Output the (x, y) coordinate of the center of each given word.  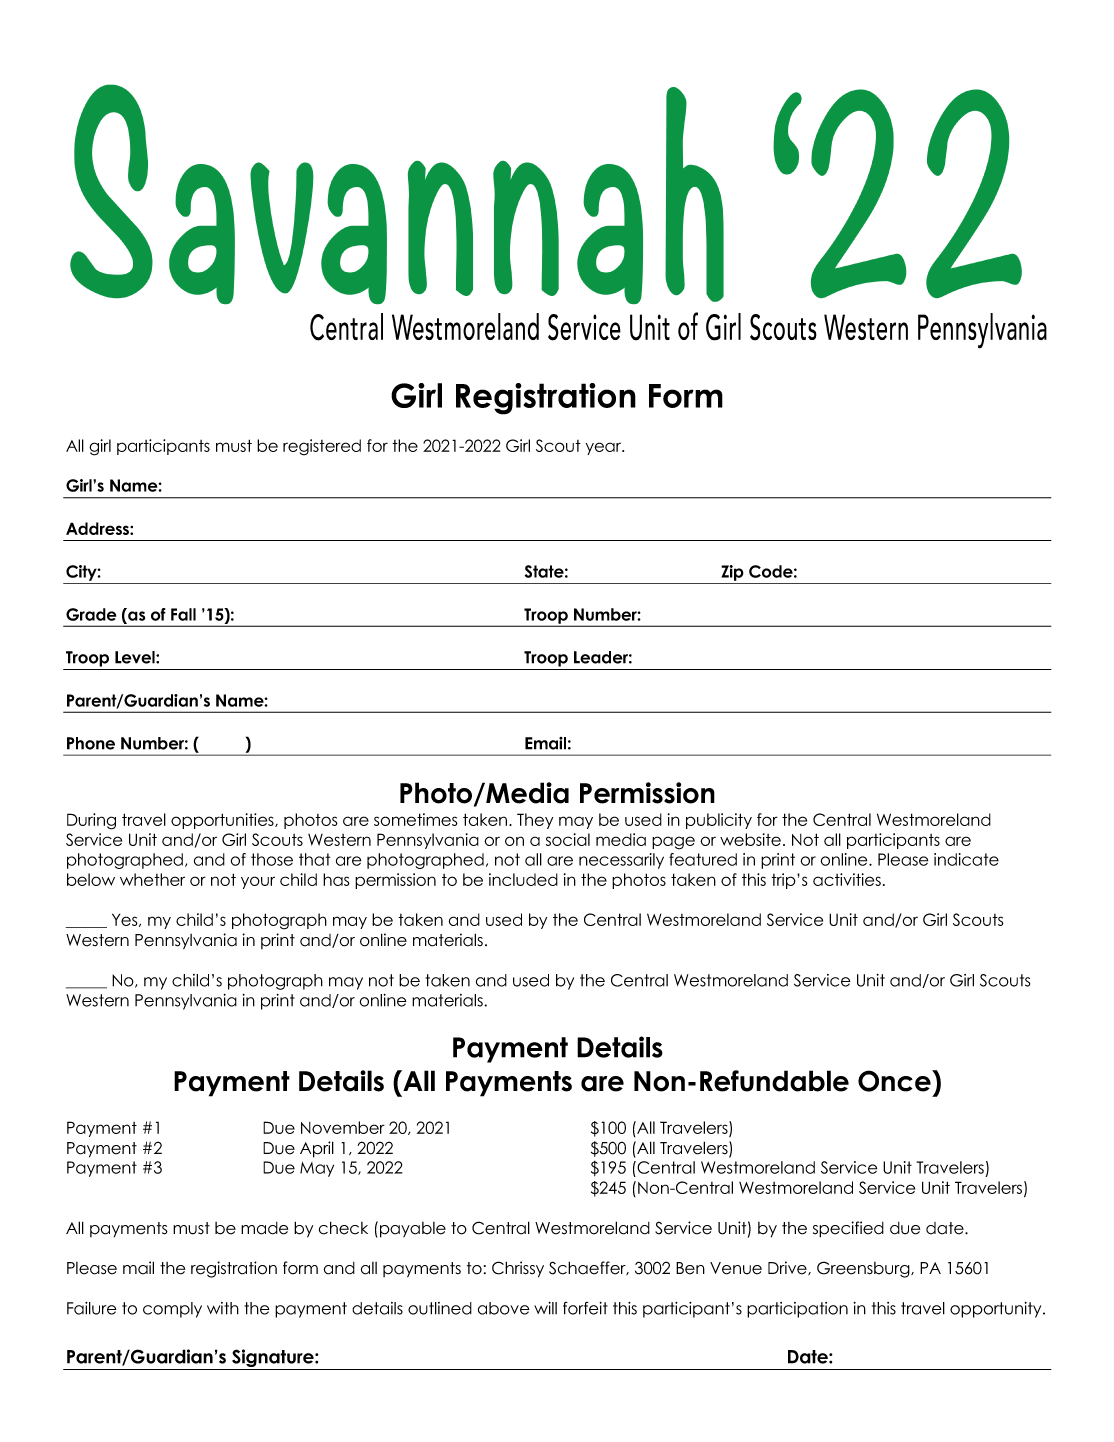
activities (847, 879)
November (343, 1127)
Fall (183, 614)
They (535, 821)
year (605, 448)
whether (152, 879)
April (317, 1149)
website (750, 839)
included (523, 879)
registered (322, 447)
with (223, 1308)
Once (895, 1081)
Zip (732, 573)
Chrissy (518, 1269)
